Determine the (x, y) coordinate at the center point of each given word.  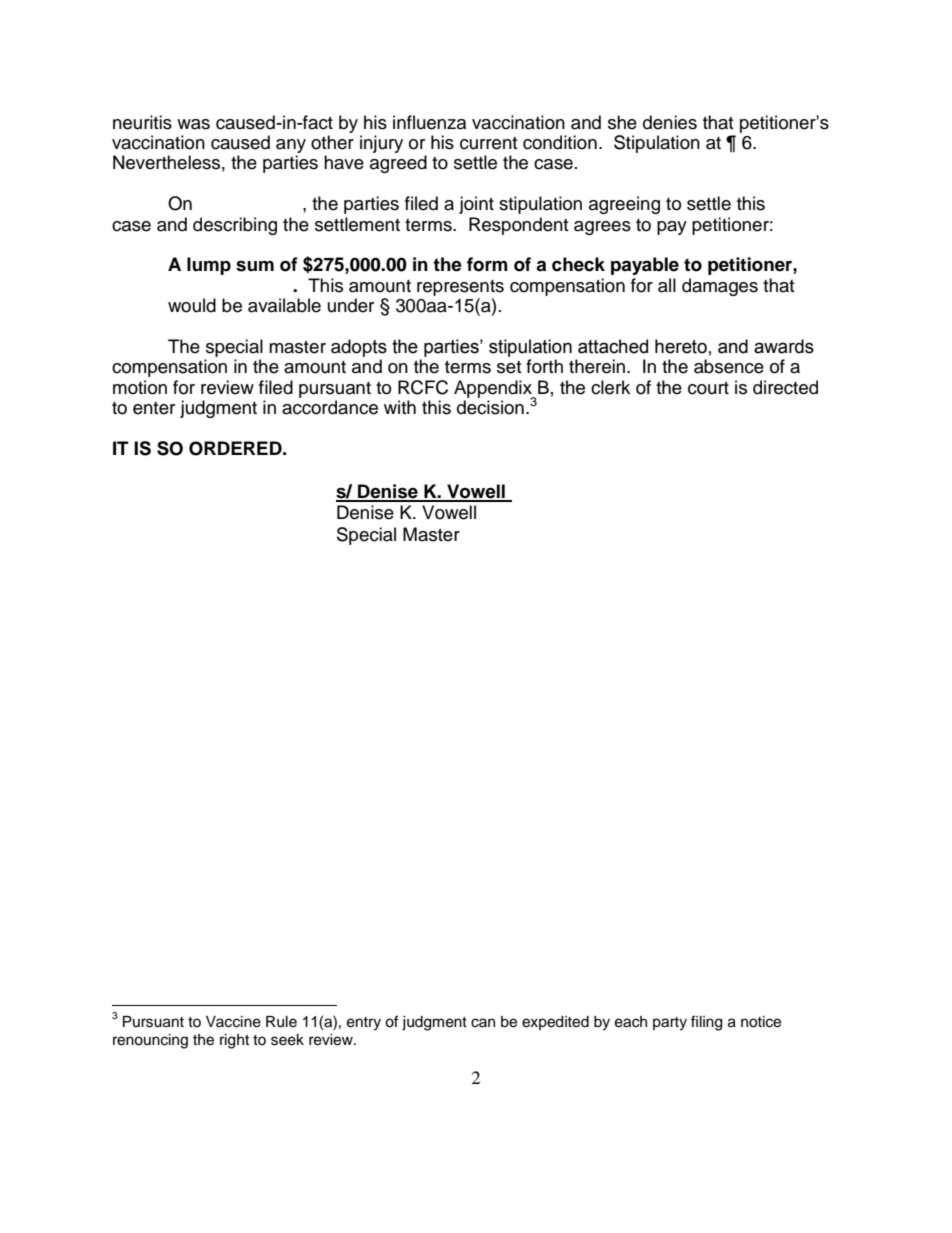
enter (154, 408)
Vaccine (233, 1022)
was (193, 124)
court (708, 388)
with (400, 407)
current (488, 143)
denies (670, 122)
